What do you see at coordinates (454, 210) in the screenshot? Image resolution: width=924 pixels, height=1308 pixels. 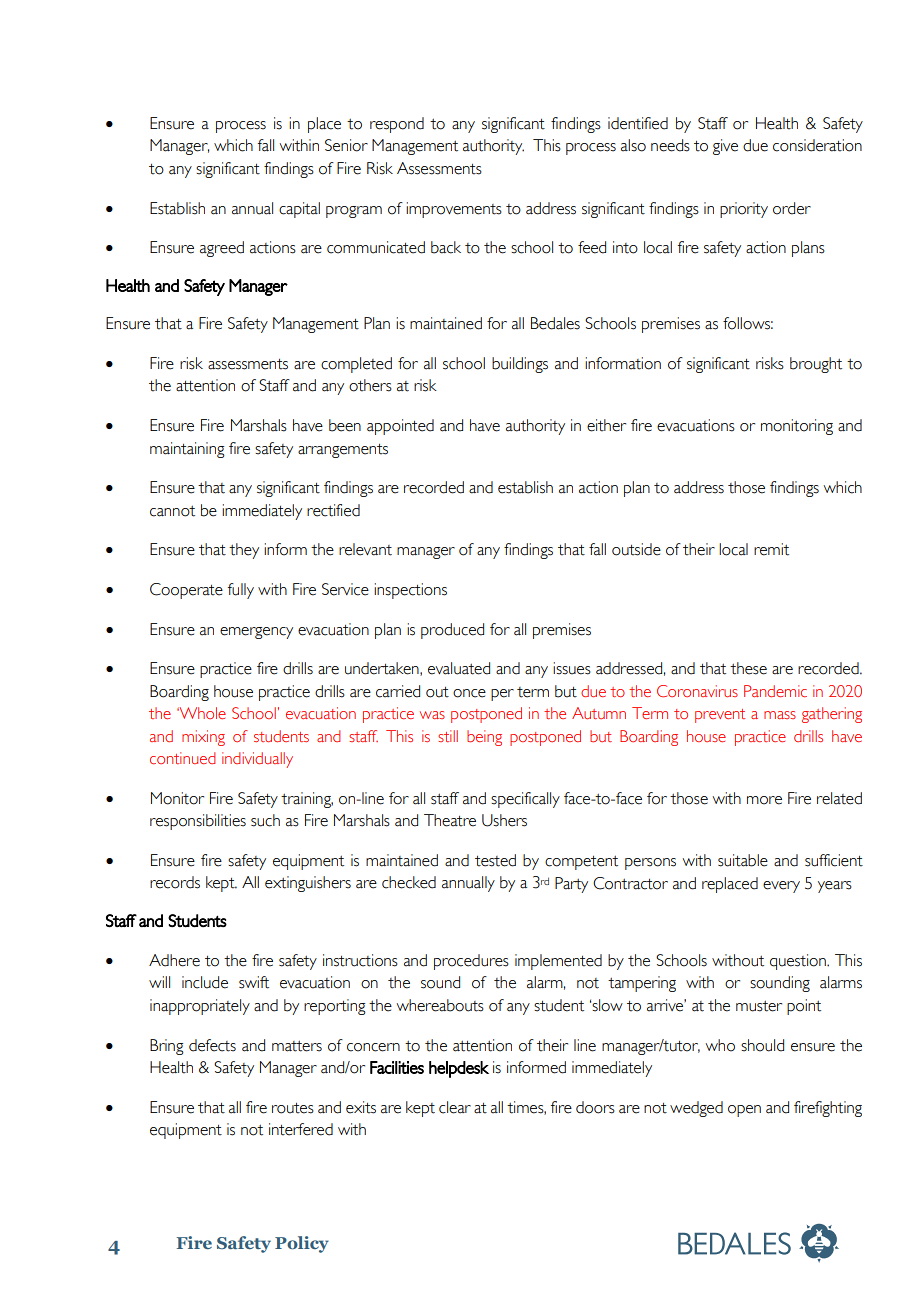 I see `improvements` at bounding box center [454, 210].
